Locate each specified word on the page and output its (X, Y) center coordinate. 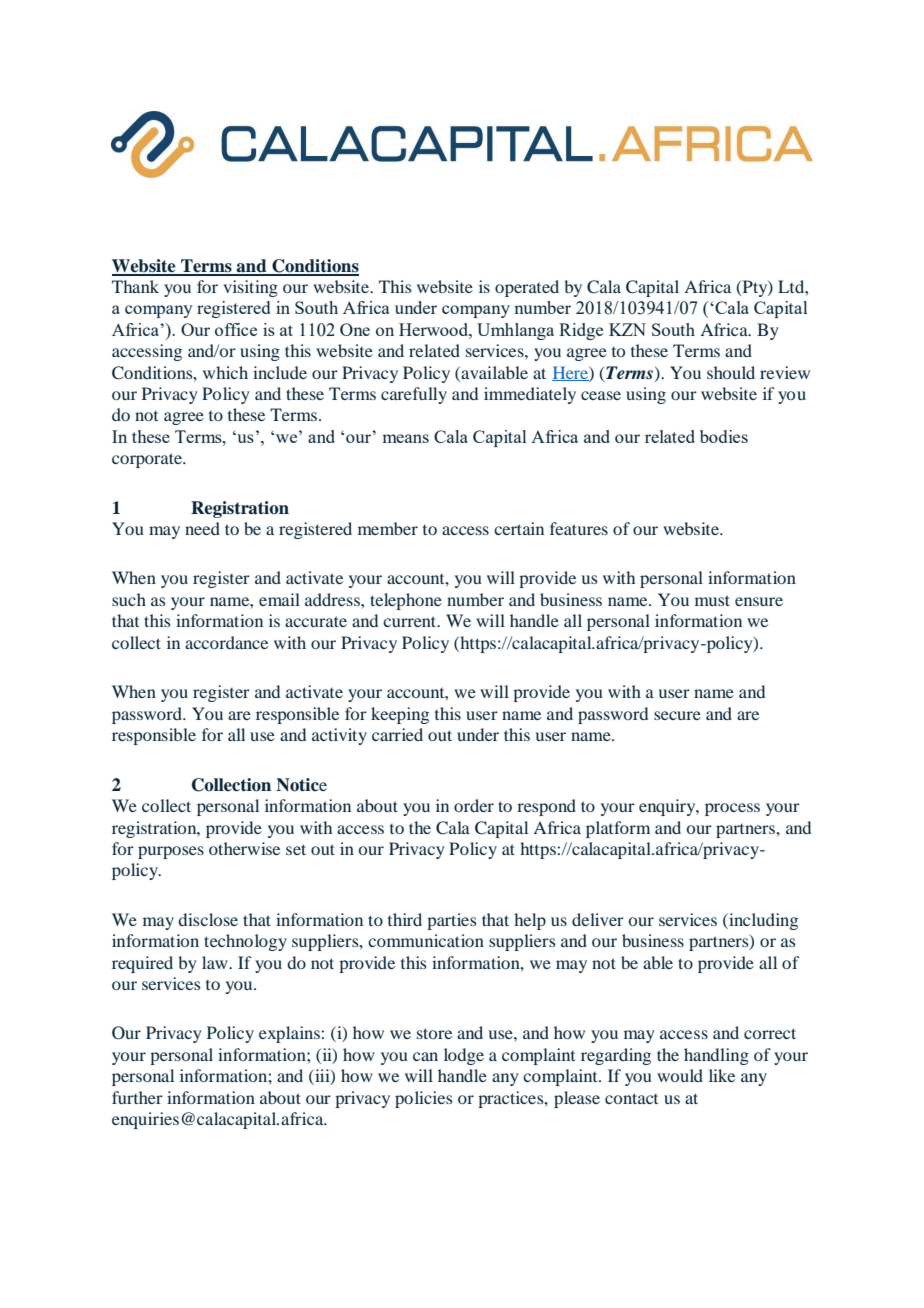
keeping (400, 715)
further (137, 1097)
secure (677, 715)
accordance (226, 642)
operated (527, 288)
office (236, 329)
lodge (464, 1056)
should (731, 372)
